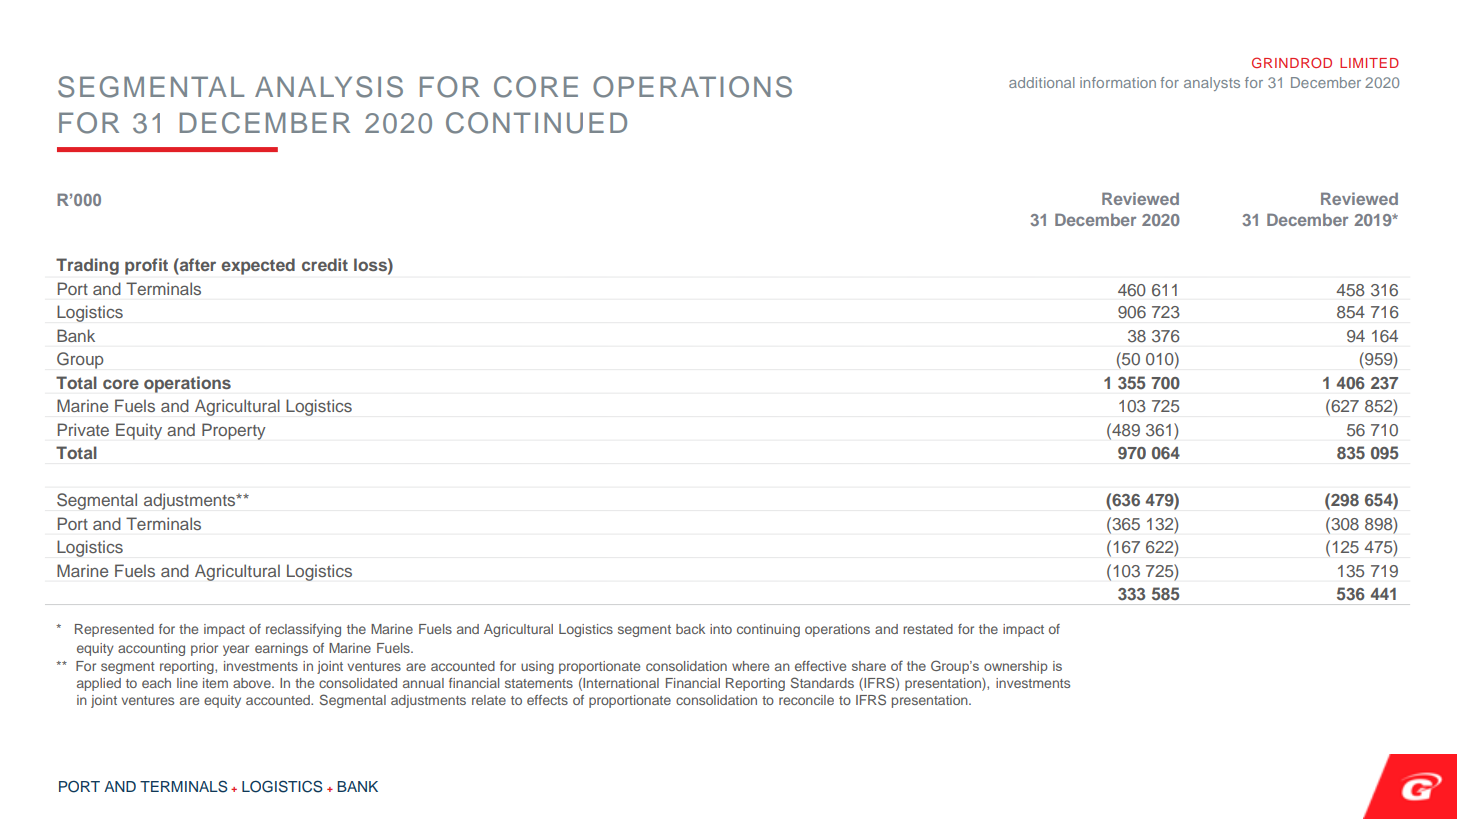 This screenshot has height=819, width=1457. What do you see at coordinates (721, 629) in the screenshot?
I see `into` at bounding box center [721, 629].
